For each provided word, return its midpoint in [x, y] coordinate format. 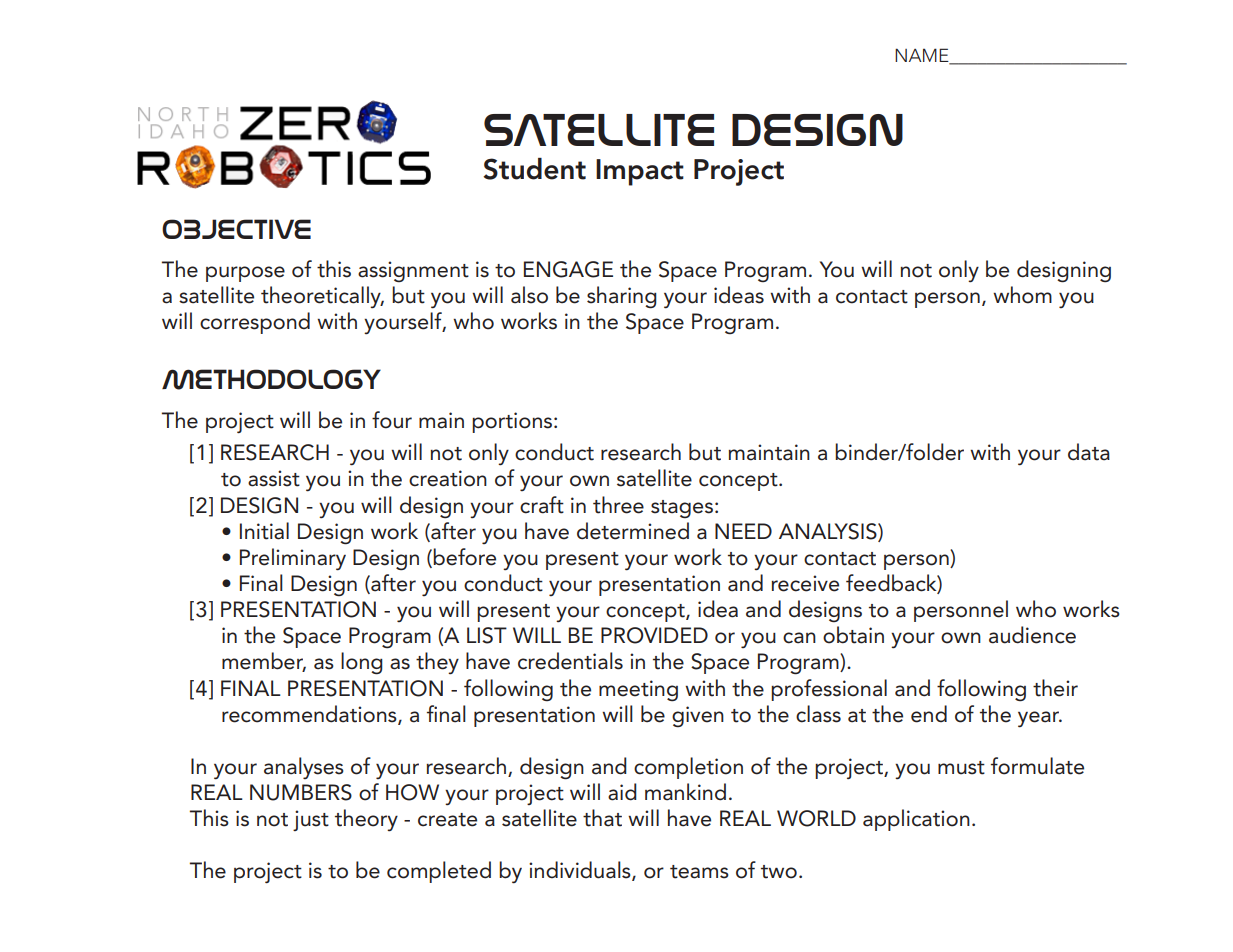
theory [366, 820]
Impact [640, 172]
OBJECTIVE [236, 229]
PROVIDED [654, 635]
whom [1022, 295]
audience [1032, 635]
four [392, 420]
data [1089, 452]
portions [512, 422]
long [362, 663]
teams [699, 872]
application [916, 820]
